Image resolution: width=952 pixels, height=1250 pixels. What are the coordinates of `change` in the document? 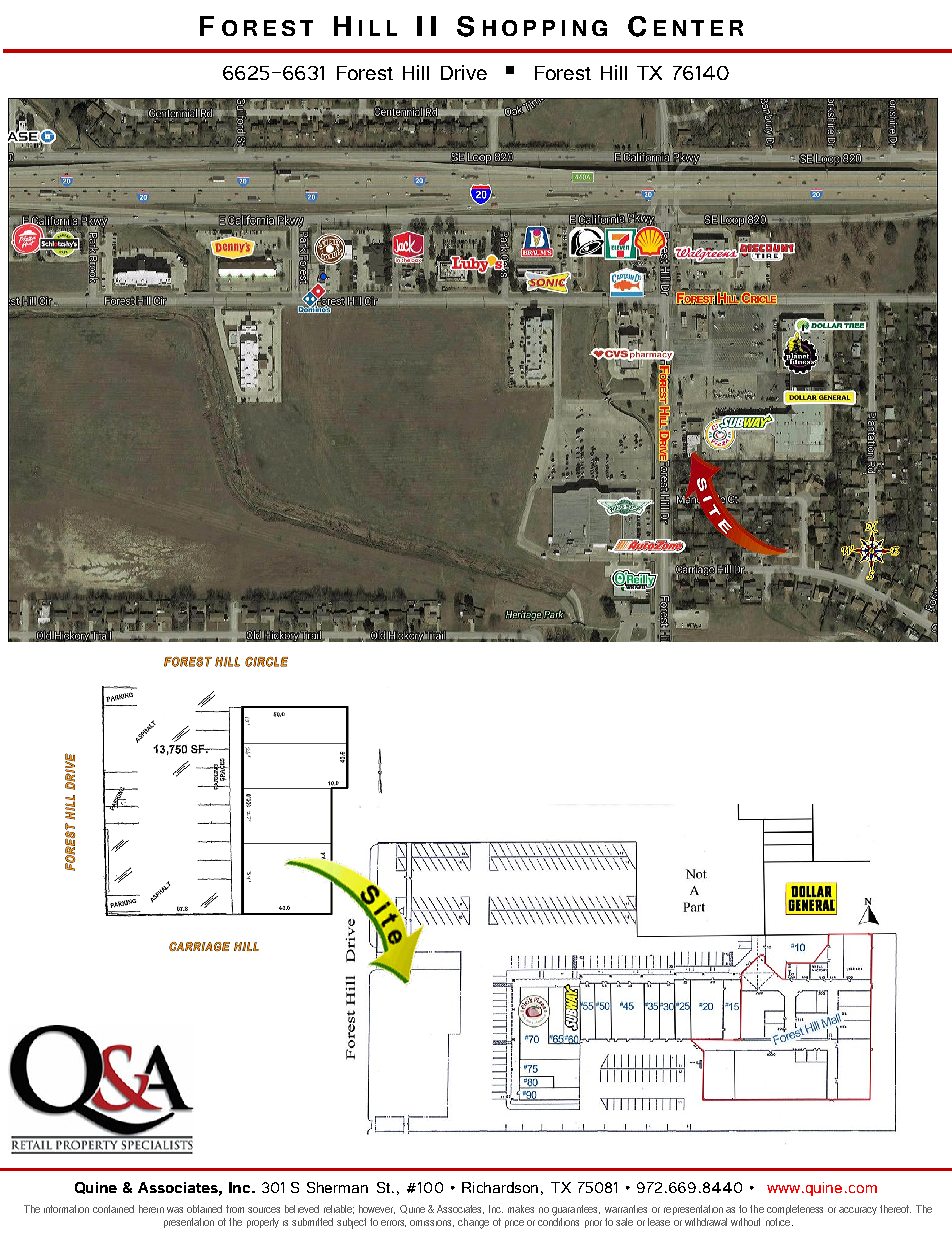 It's located at (473, 1223).
